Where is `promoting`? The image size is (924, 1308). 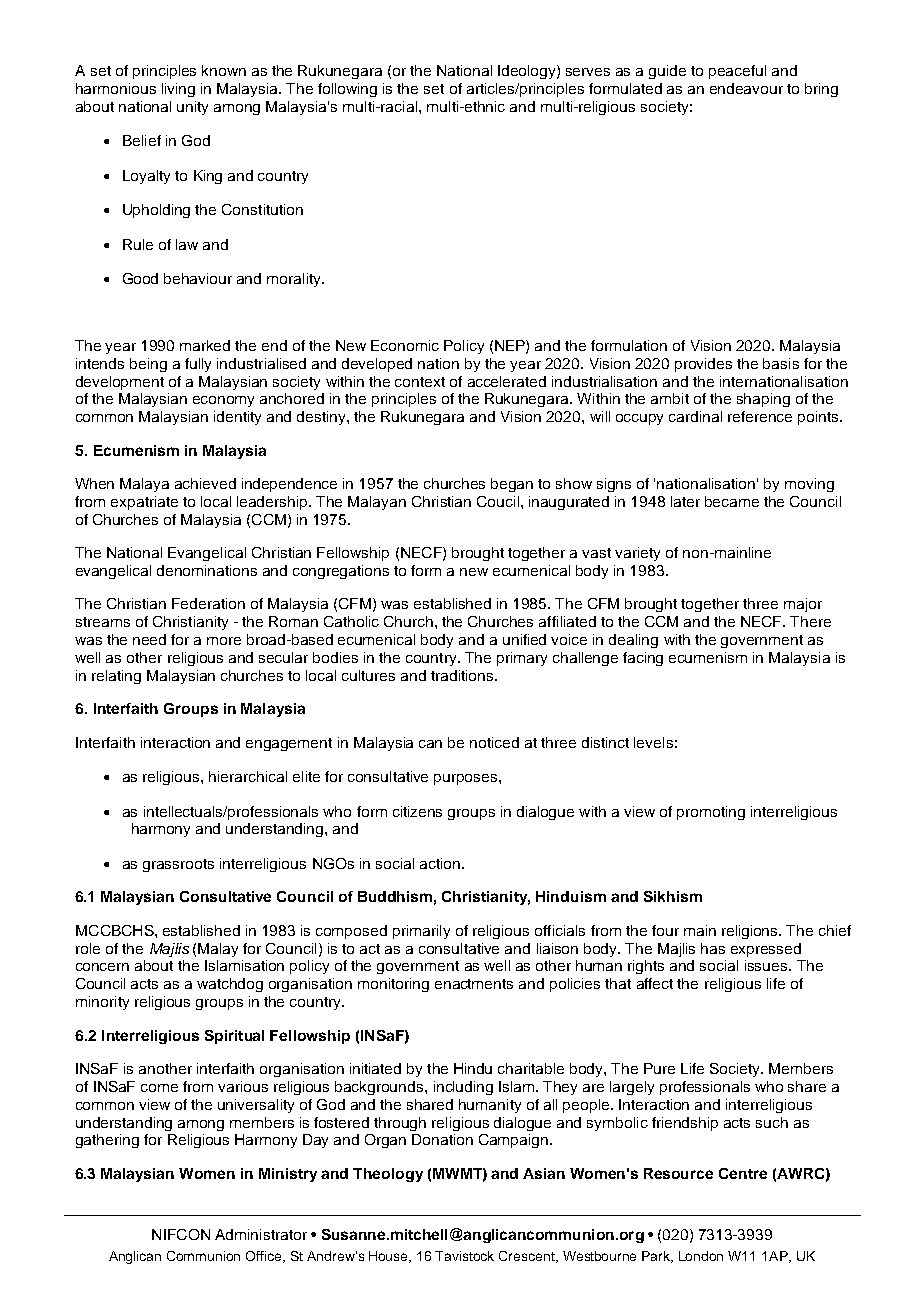 promoting is located at coordinates (711, 813).
